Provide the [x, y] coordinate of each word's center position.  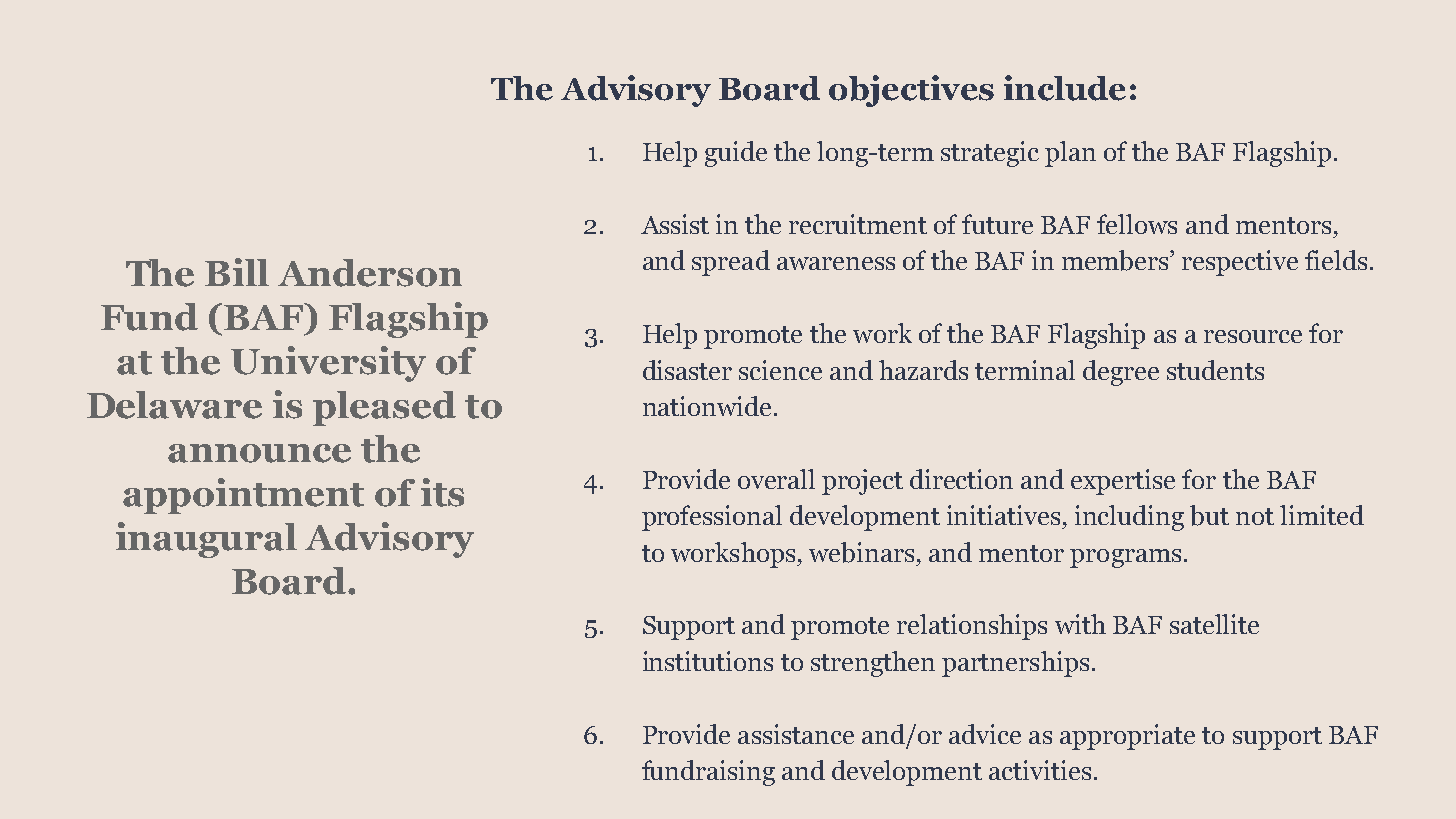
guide [736, 154]
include [1065, 88]
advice [985, 734]
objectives [911, 91]
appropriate [1127, 737]
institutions [708, 661]
